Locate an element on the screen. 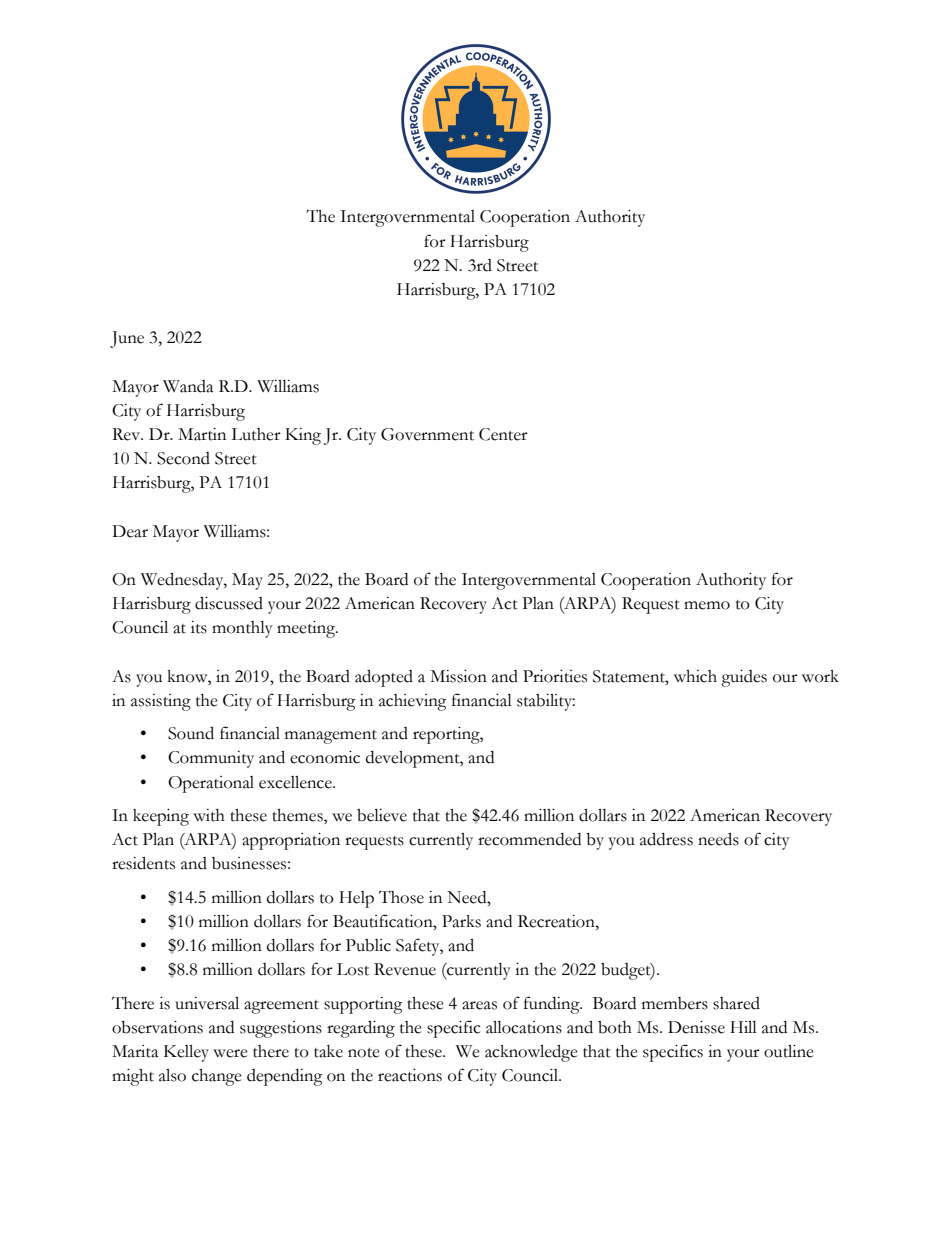 The image size is (952, 1233). were is located at coordinates (230, 1053).
